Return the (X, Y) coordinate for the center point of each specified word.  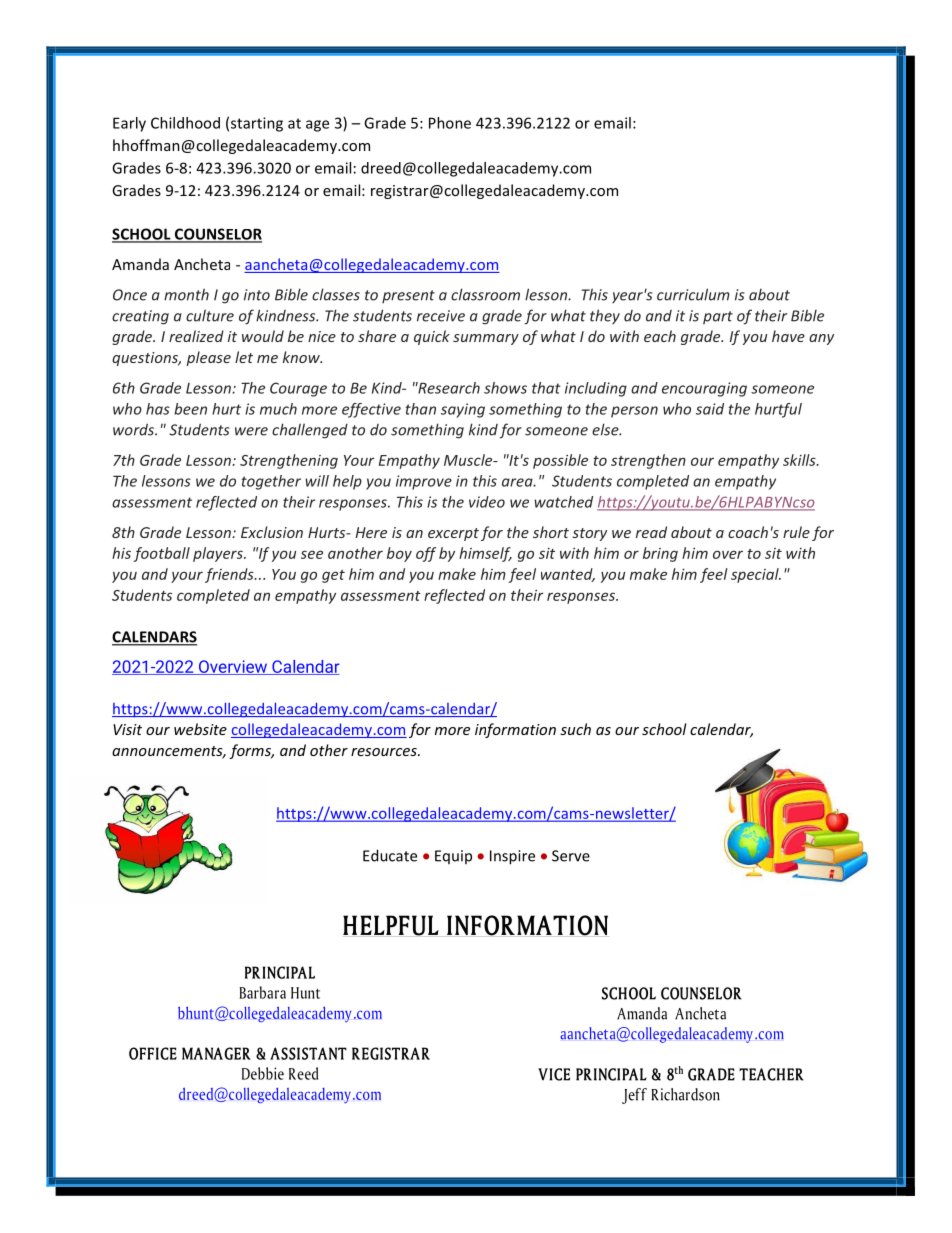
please (208, 358)
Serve (571, 856)
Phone (450, 123)
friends (230, 575)
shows (505, 388)
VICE (554, 1074)
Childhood (185, 123)
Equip (453, 857)
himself (485, 554)
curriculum (693, 294)
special (756, 575)
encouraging (704, 389)
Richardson (685, 1094)
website (200, 729)
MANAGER (216, 1053)
